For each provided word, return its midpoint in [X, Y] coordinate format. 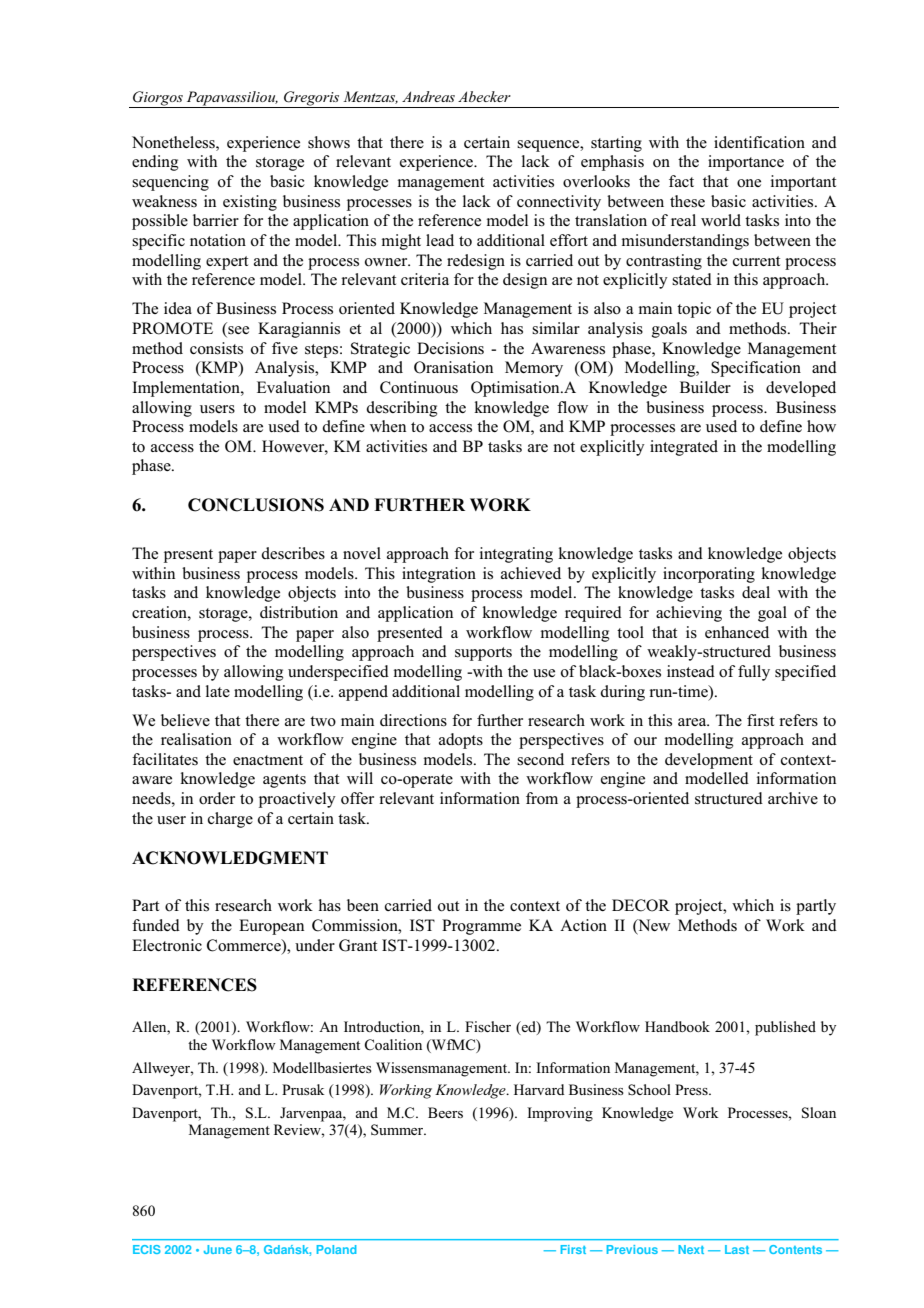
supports [483, 654]
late [218, 691]
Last [737, 1249]
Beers [445, 1112]
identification [759, 142]
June [218, 1249]
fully [754, 673]
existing [250, 203]
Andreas [428, 96]
